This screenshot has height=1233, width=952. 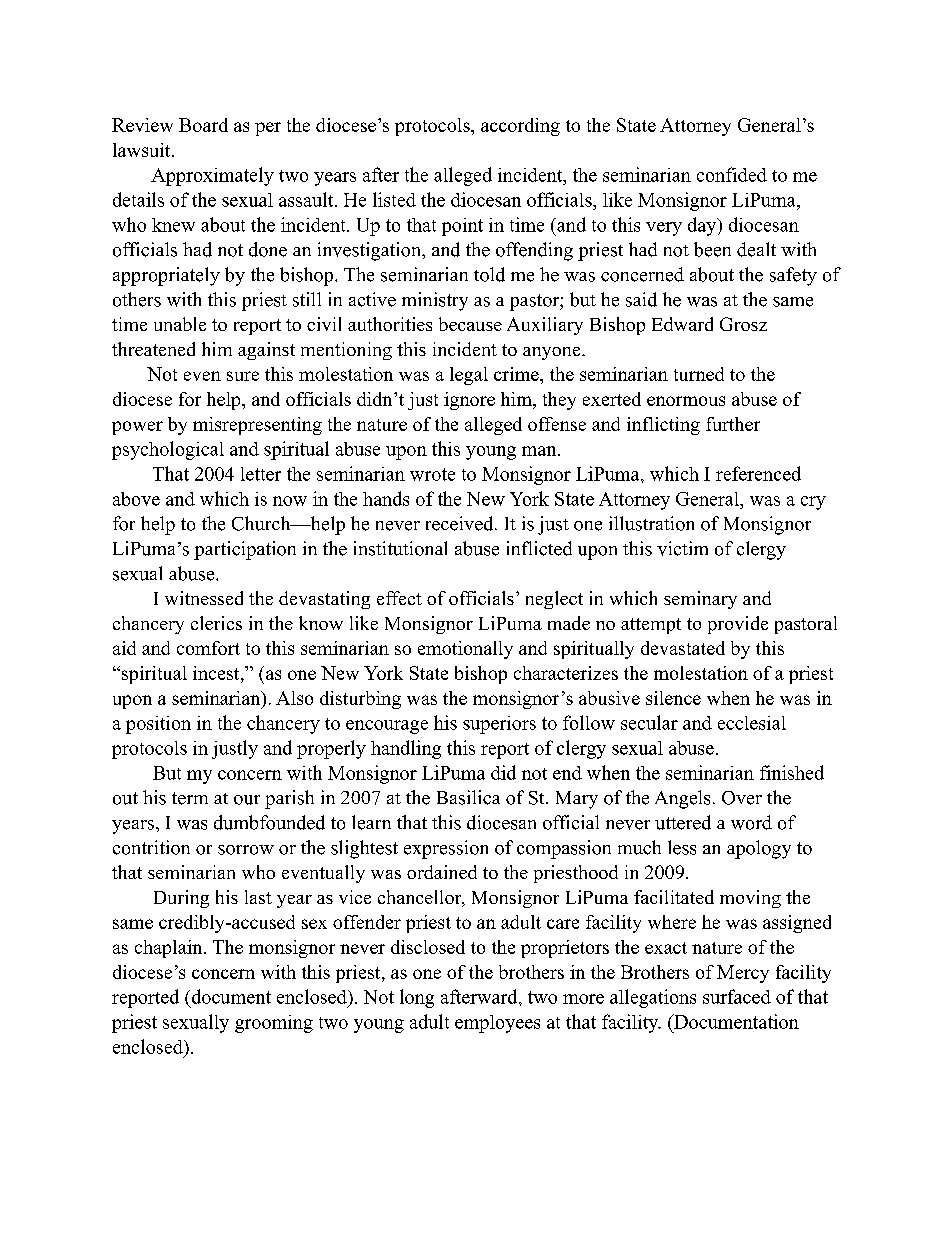 What do you see at coordinates (539, 548) in the screenshot?
I see `inflicted` at bounding box center [539, 548].
